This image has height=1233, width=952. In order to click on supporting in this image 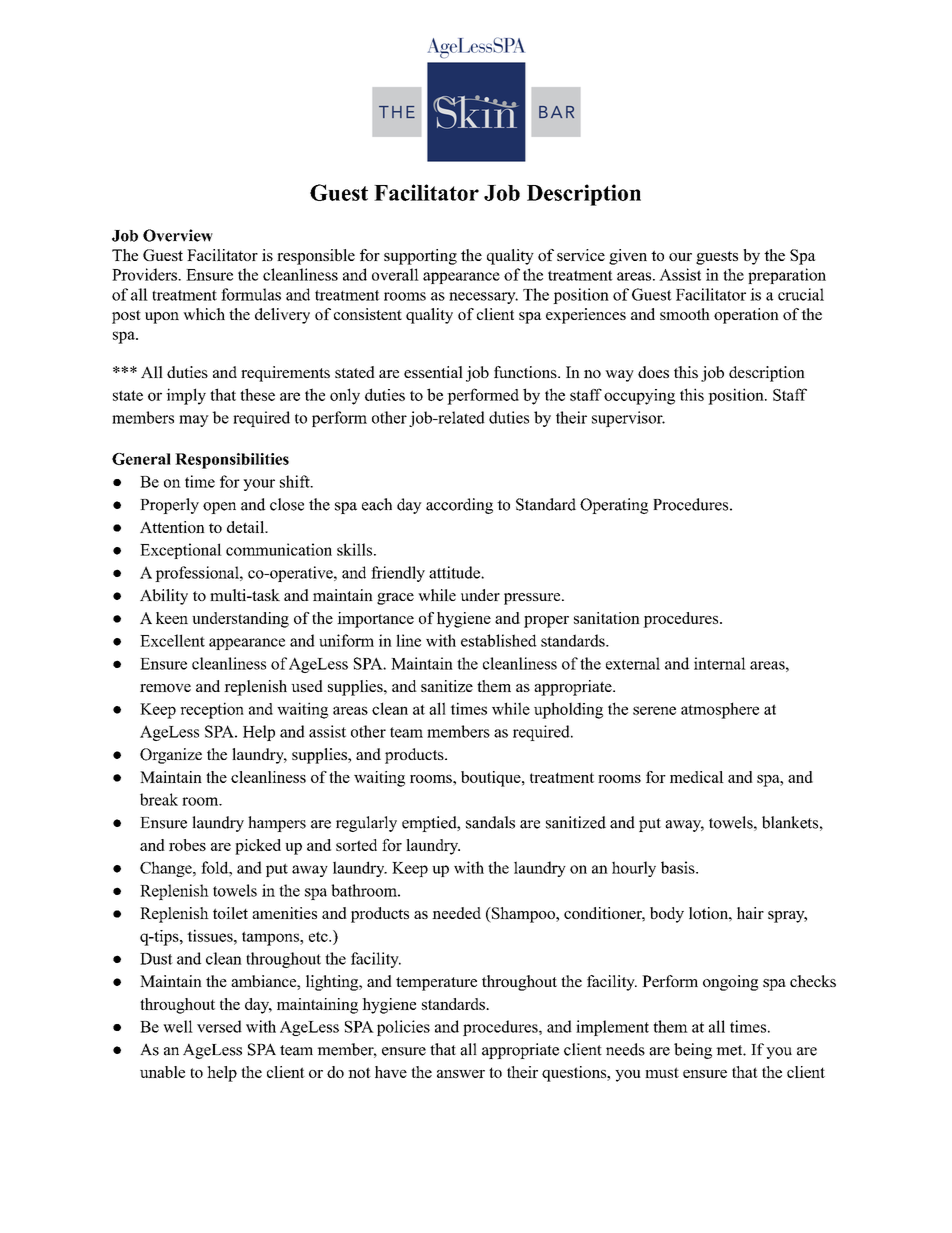, I will do `click(420, 257)`.
